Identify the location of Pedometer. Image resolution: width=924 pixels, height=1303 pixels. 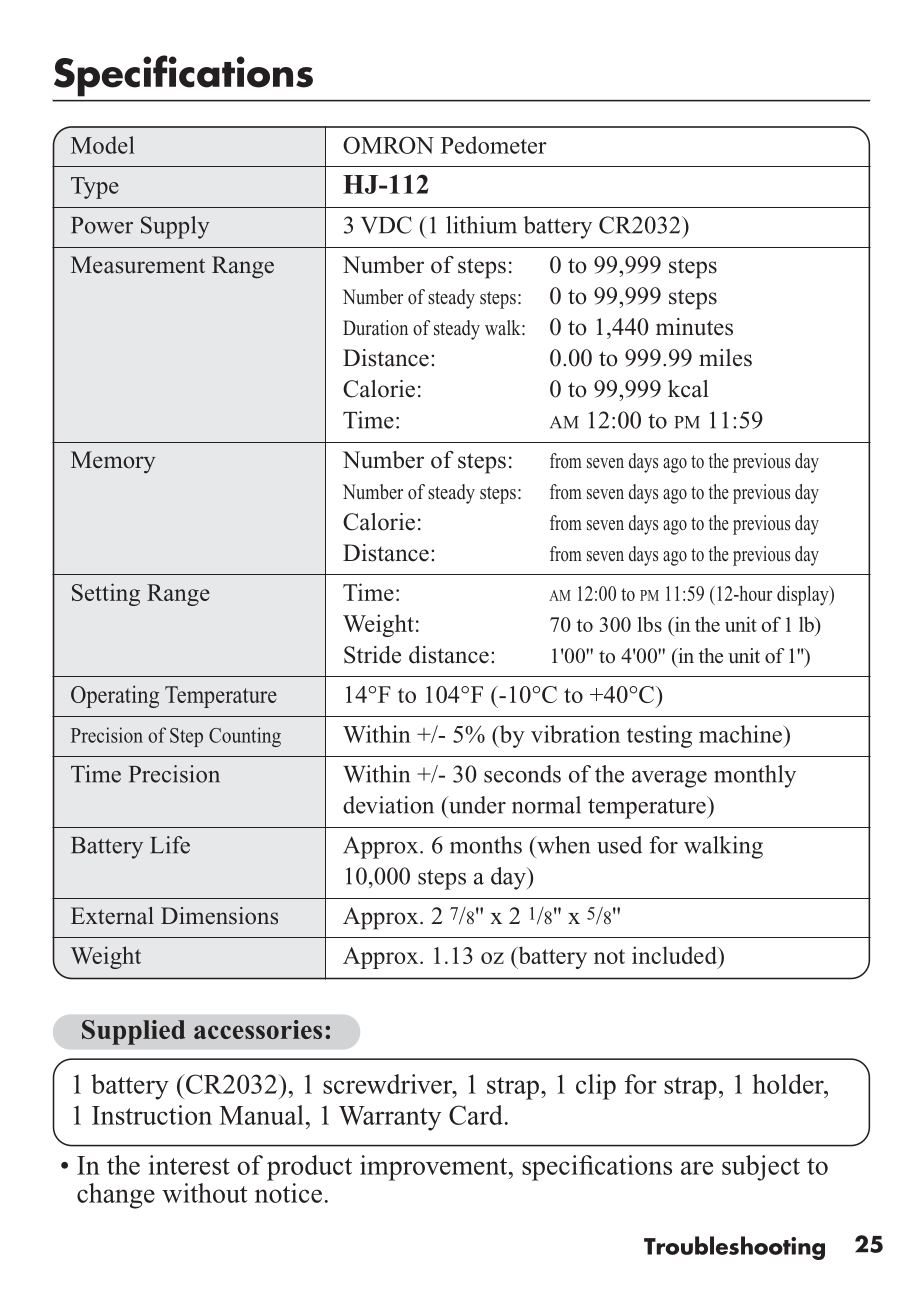
(494, 145).
